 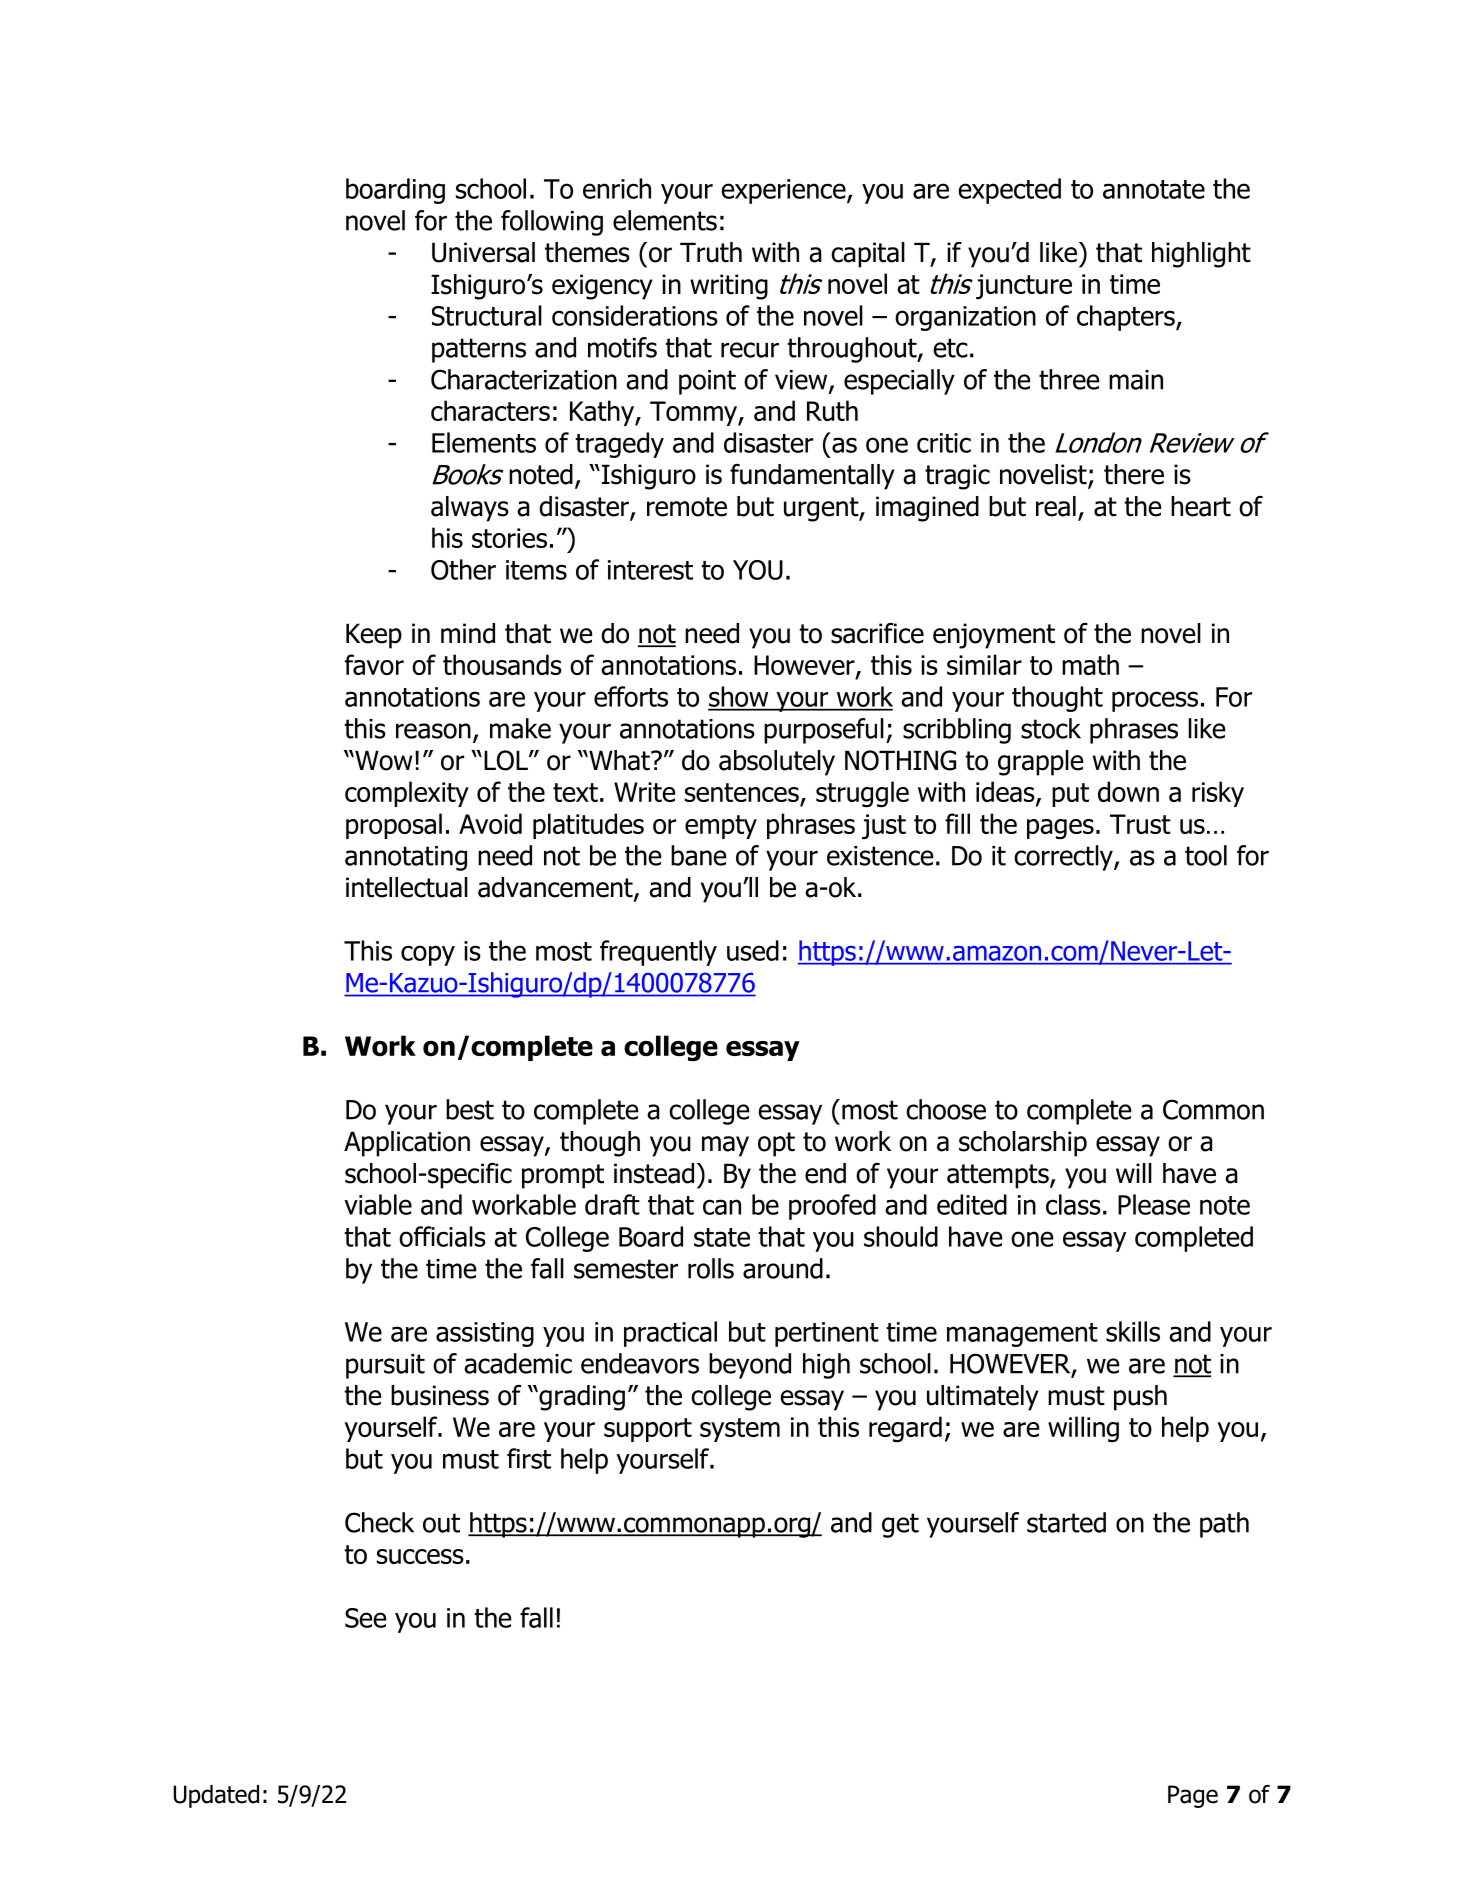 I want to click on stock, so click(x=1051, y=728).
